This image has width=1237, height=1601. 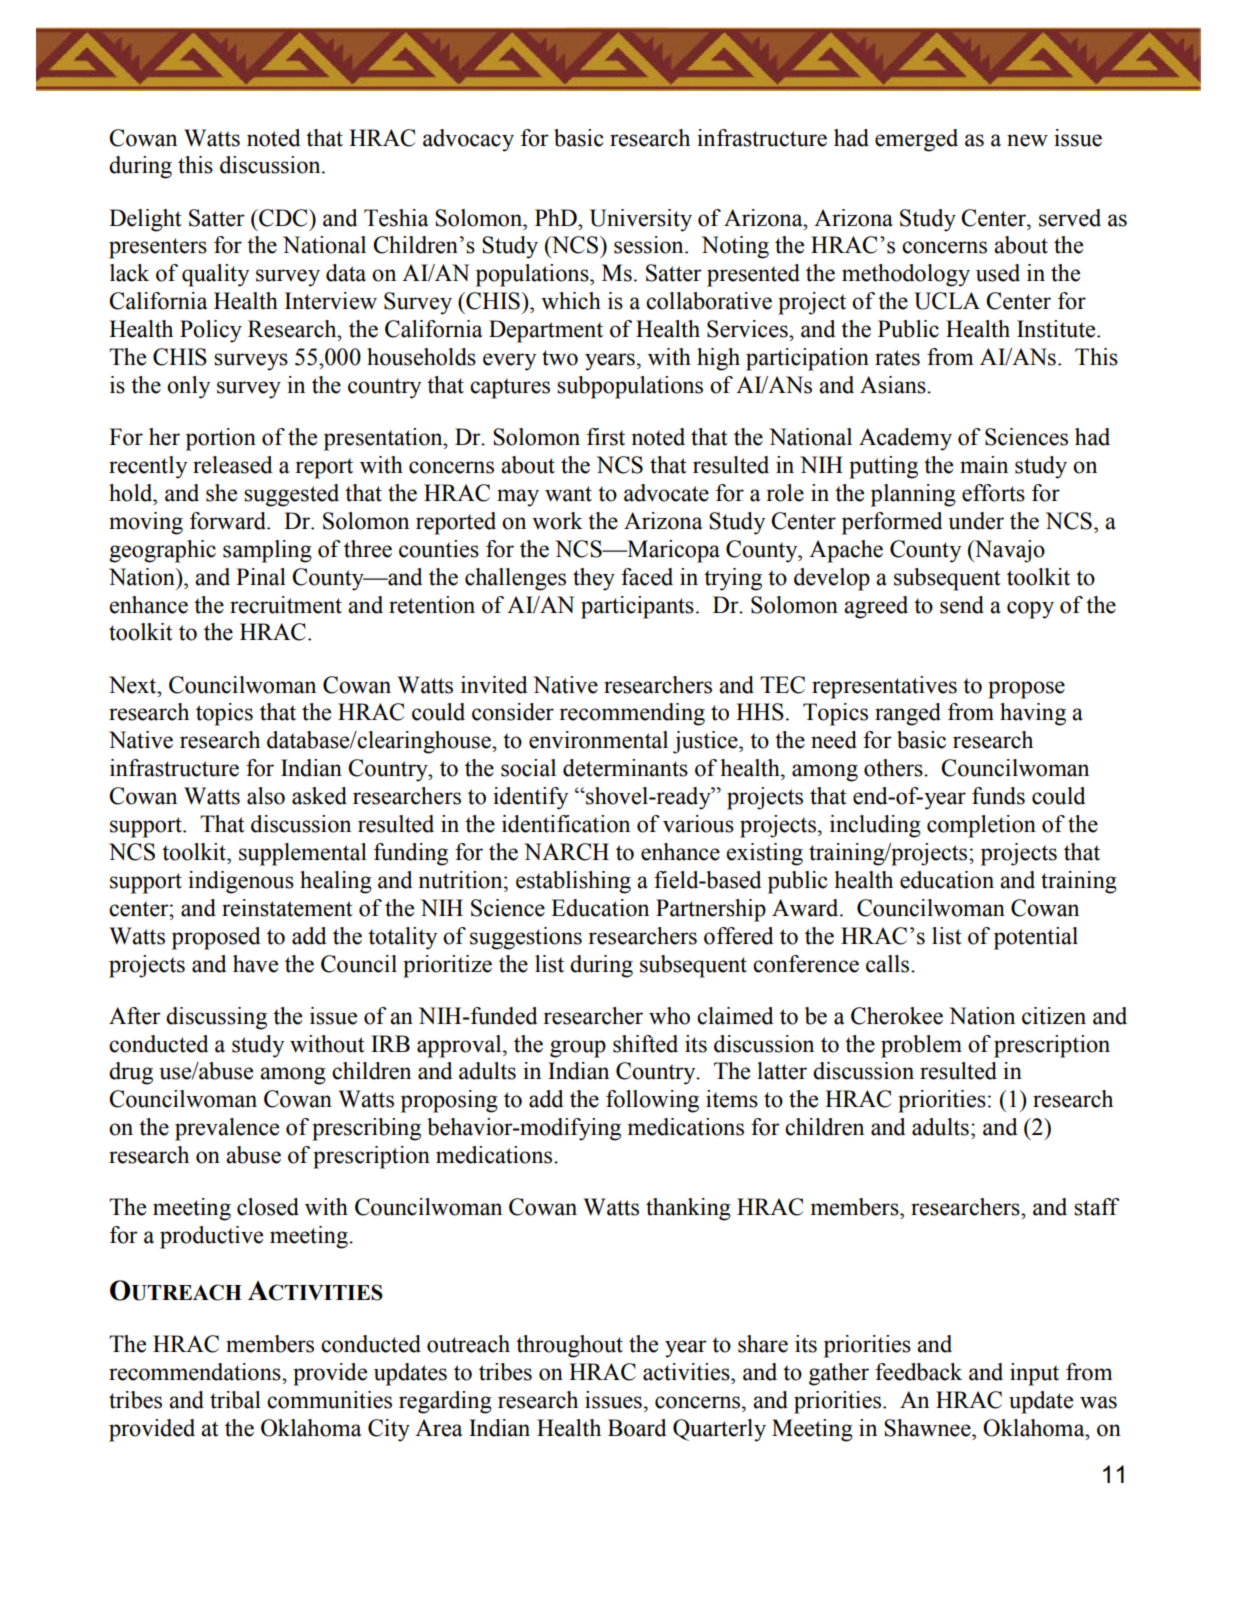 What do you see at coordinates (227, 1129) in the image?
I see `prevalence` at bounding box center [227, 1129].
